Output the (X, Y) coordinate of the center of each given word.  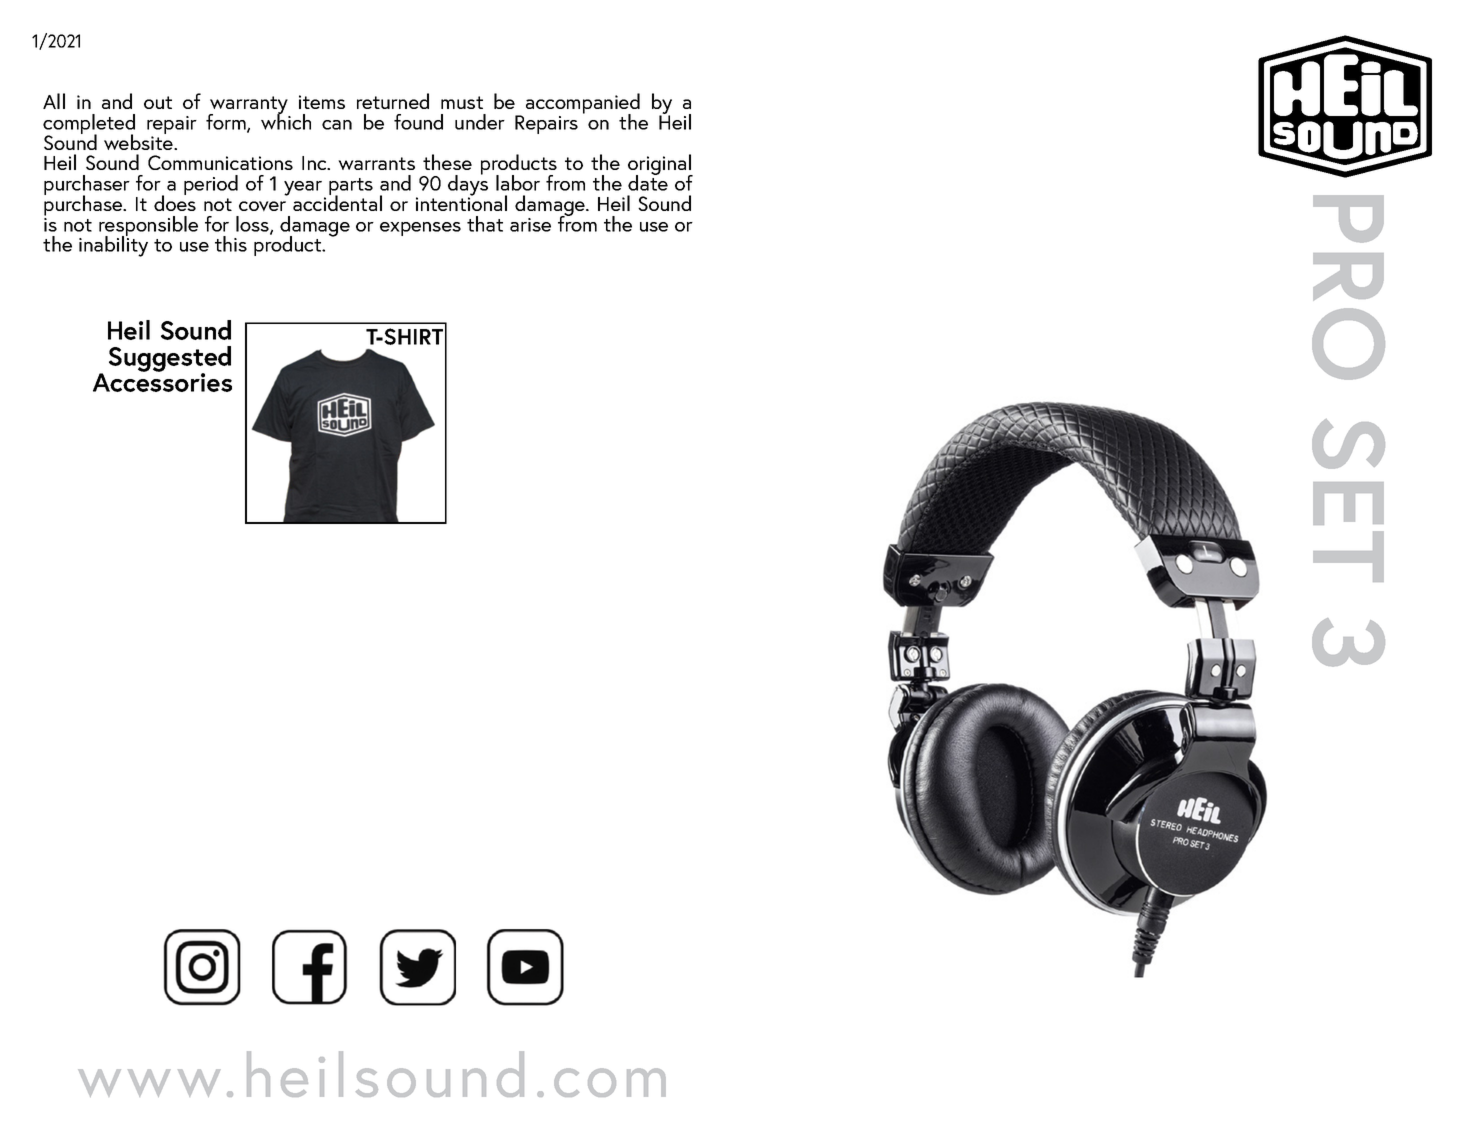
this (231, 244)
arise (530, 225)
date (648, 182)
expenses (420, 229)
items (322, 102)
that (485, 224)
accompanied (583, 105)
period (211, 185)
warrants (376, 163)
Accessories (162, 381)
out (158, 102)
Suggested (170, 360)
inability (113, 245)
